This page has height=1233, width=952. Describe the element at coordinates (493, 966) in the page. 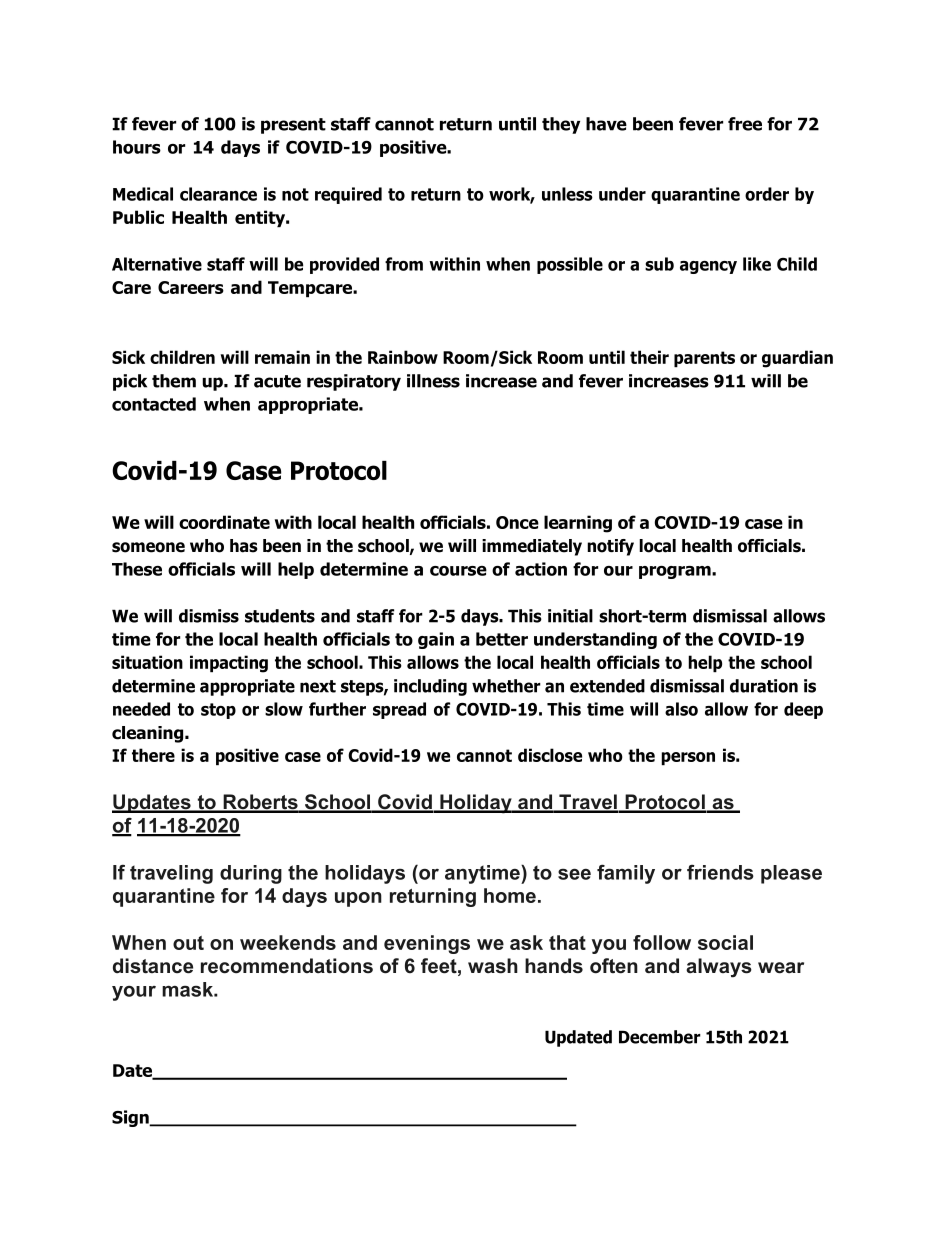

I see `wash` at that location.
